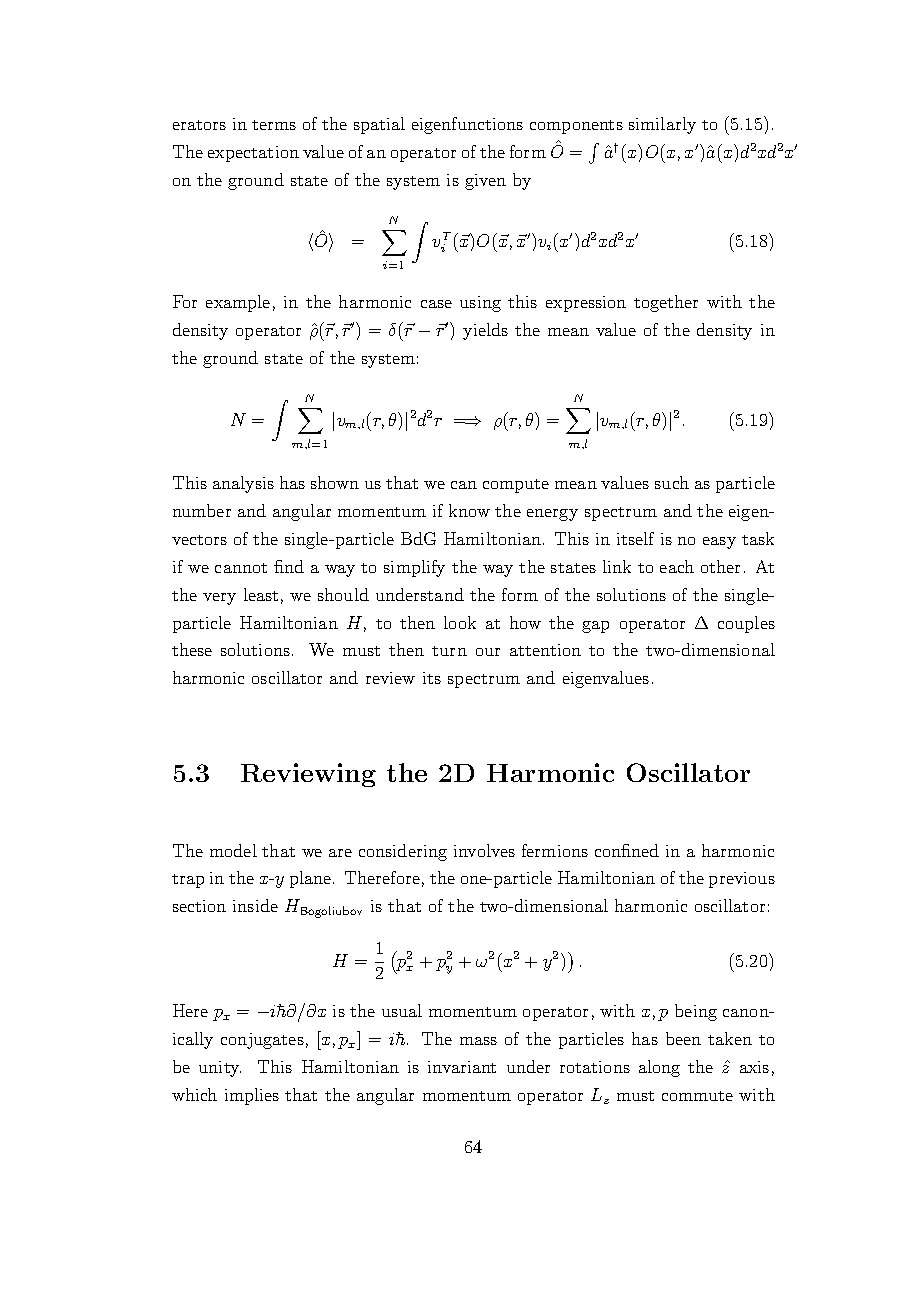 This screenshot has width=924, height=1308. I want to click on similarly, so click(662, 125).
